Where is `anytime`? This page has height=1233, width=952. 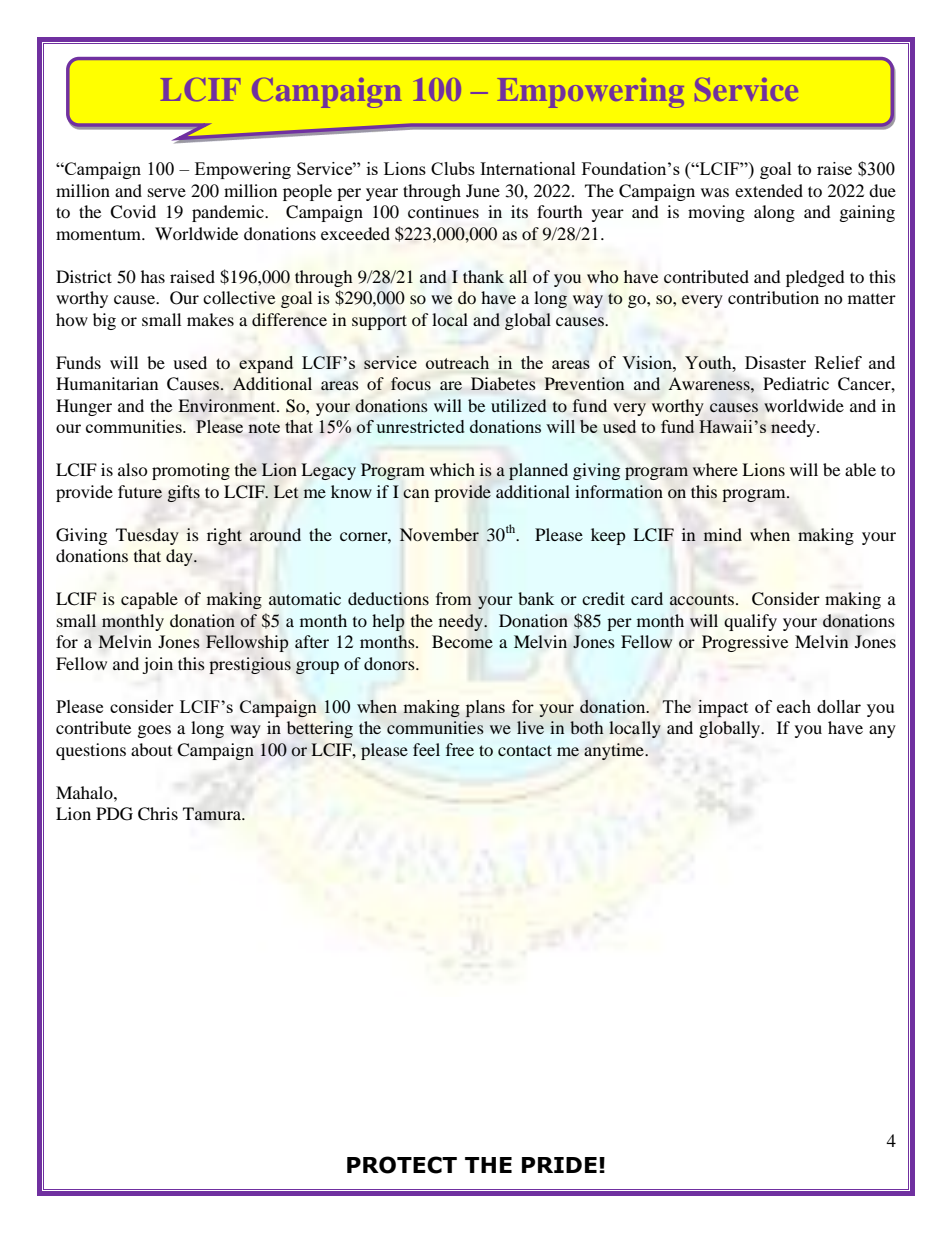 anytime is located at coordinates (615, 751).
